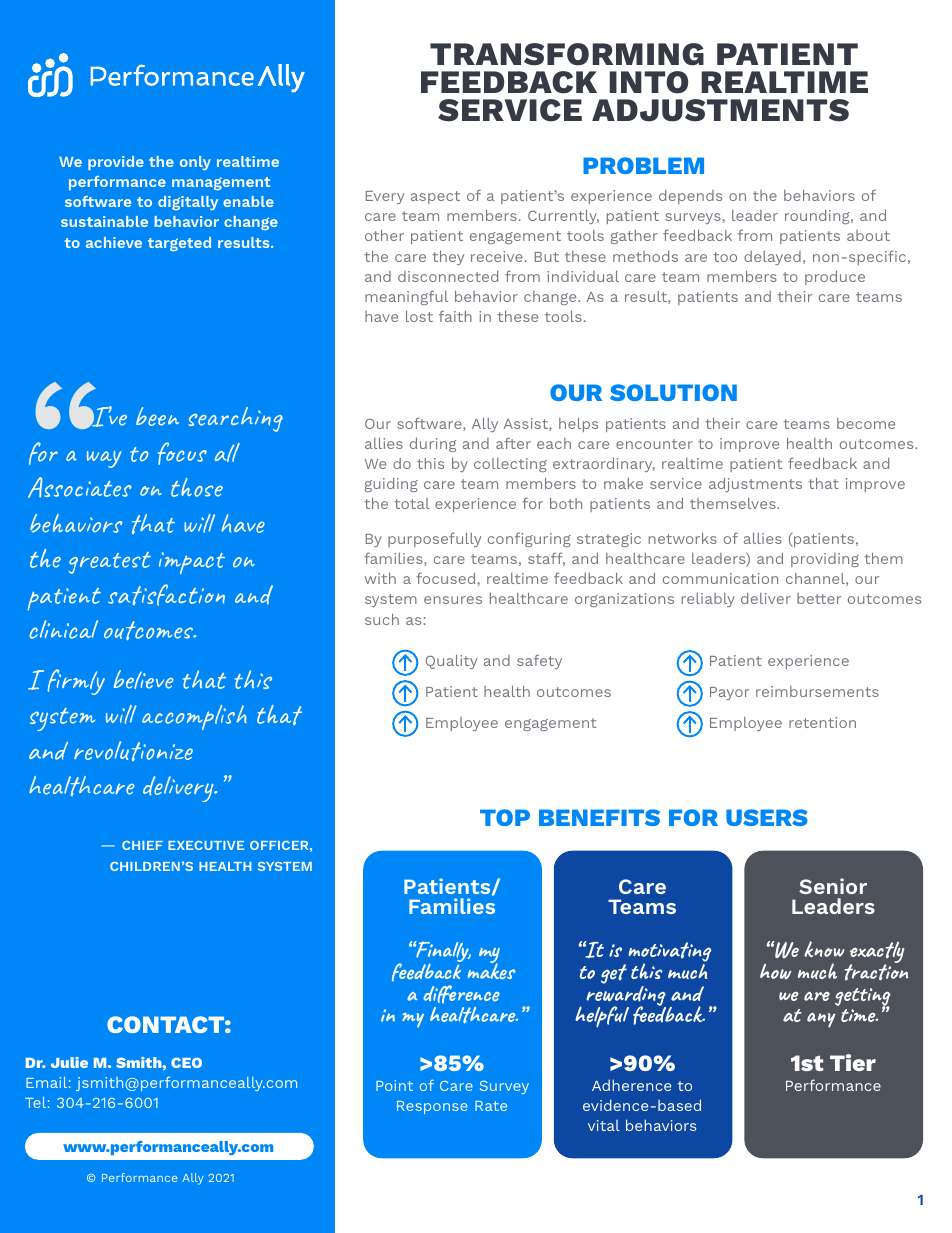  Describe the element at coordinates (853, 1062) in the screenshot. I see `Tier` at that location.
